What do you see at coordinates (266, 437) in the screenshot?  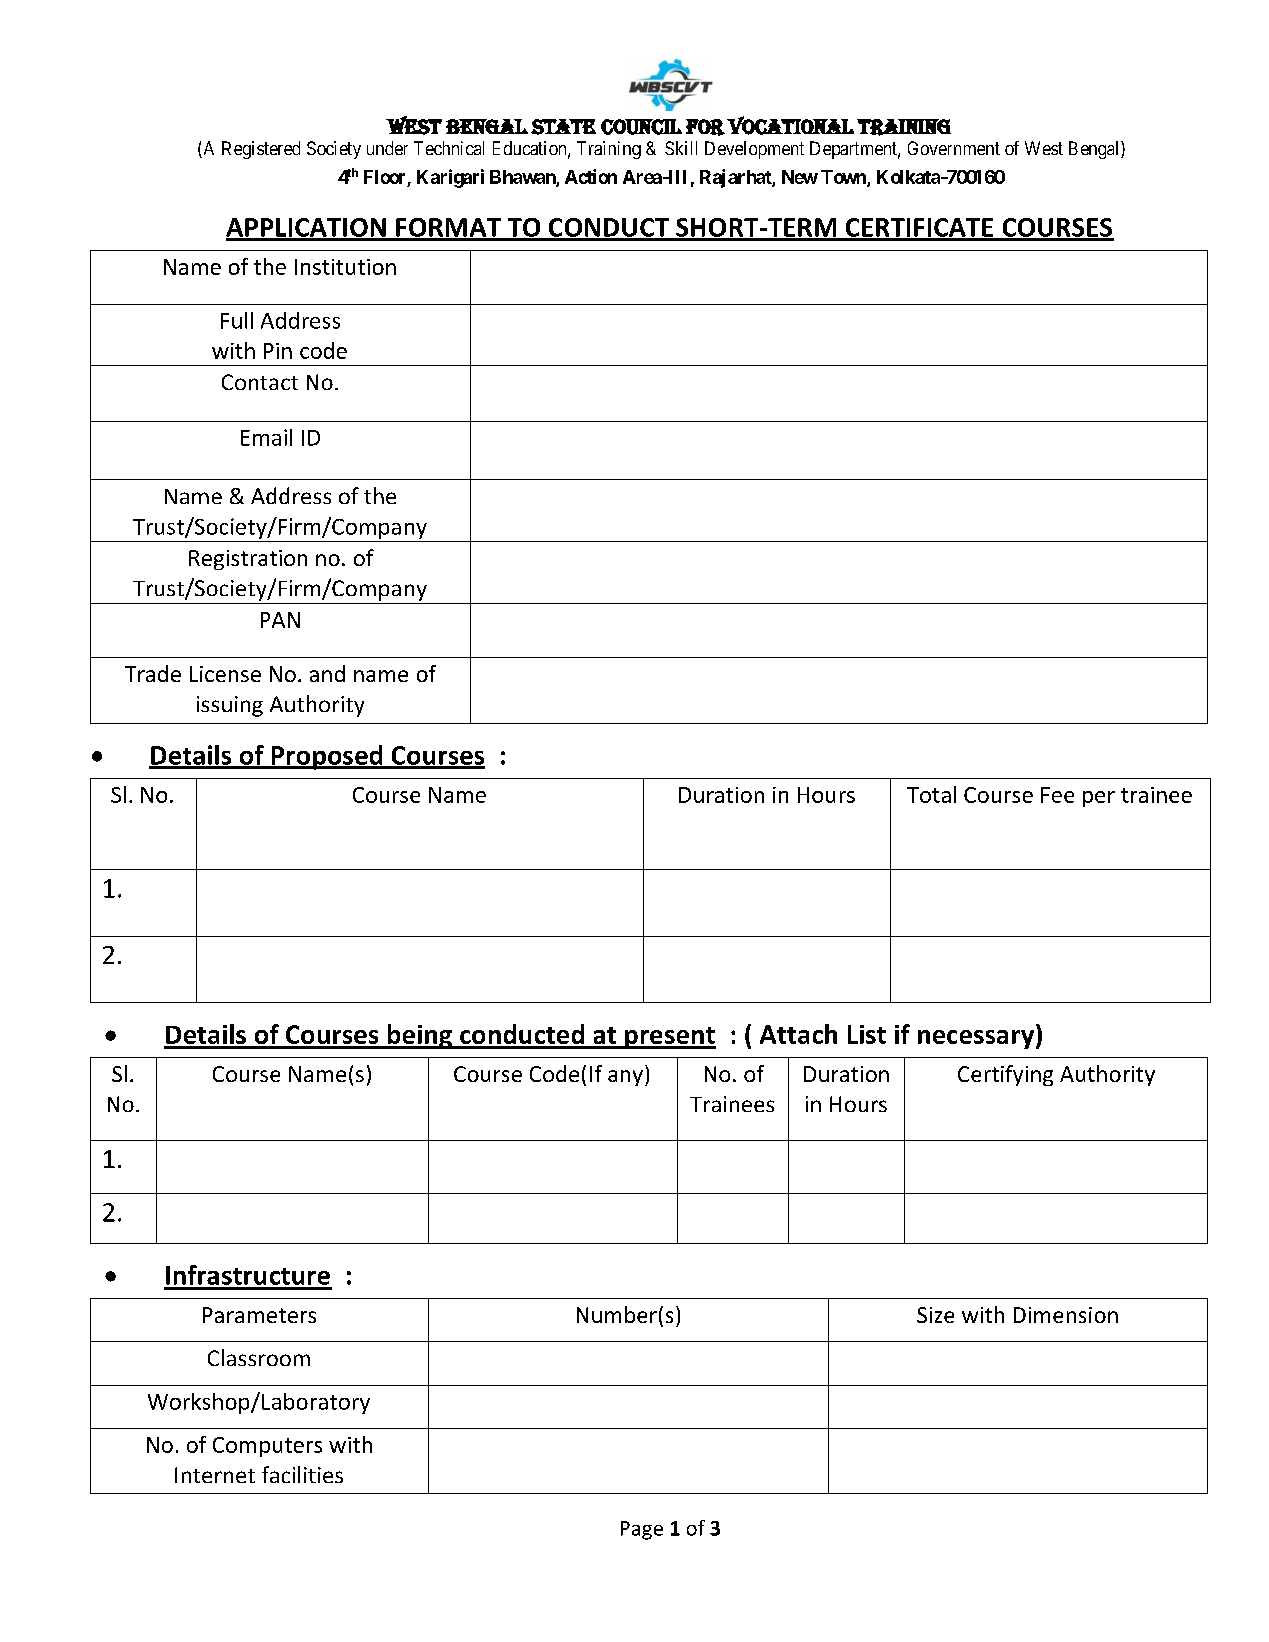 I see `Email` at bounding box center [266, 437].
